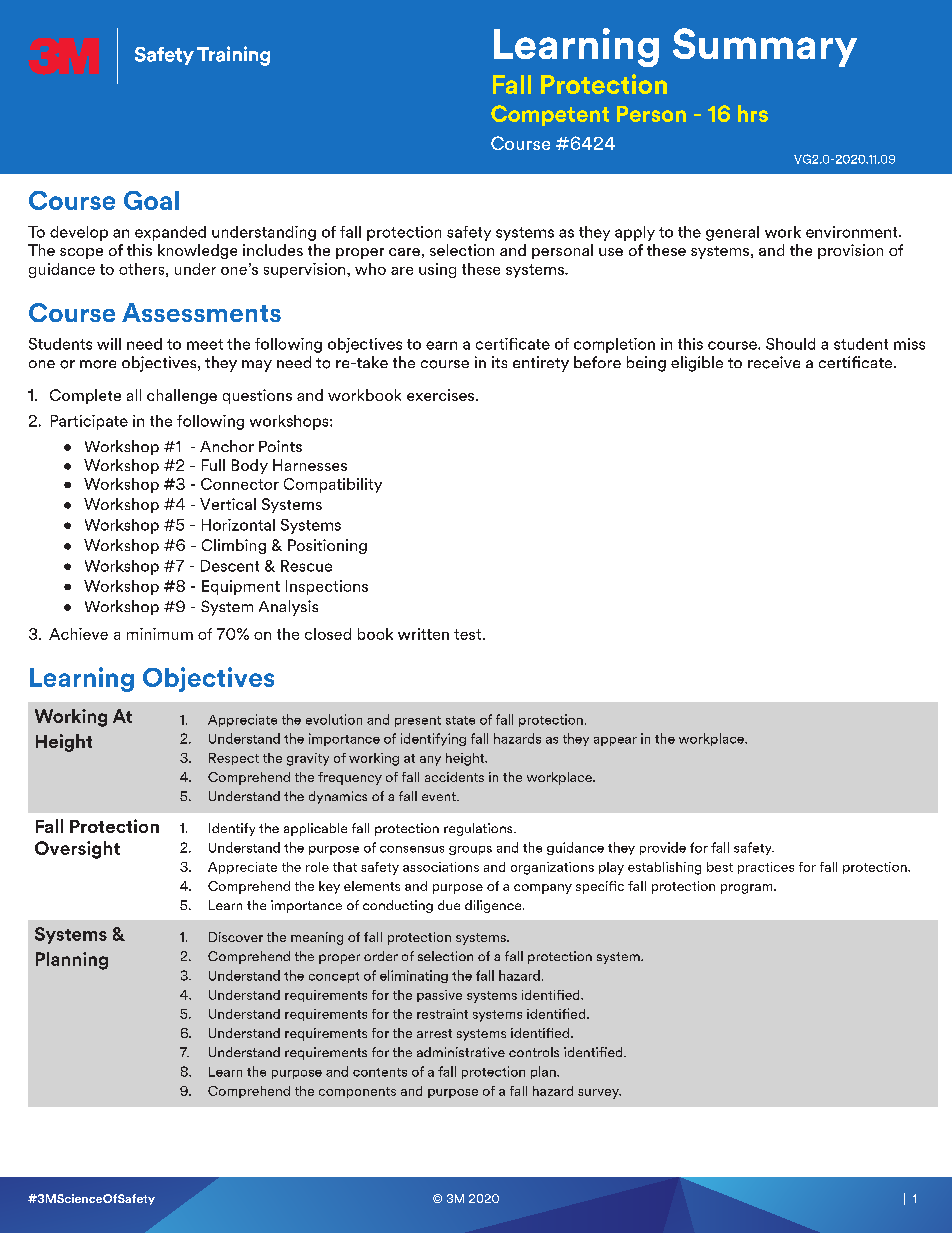  I want to click on Summary, so click(765, 47).
